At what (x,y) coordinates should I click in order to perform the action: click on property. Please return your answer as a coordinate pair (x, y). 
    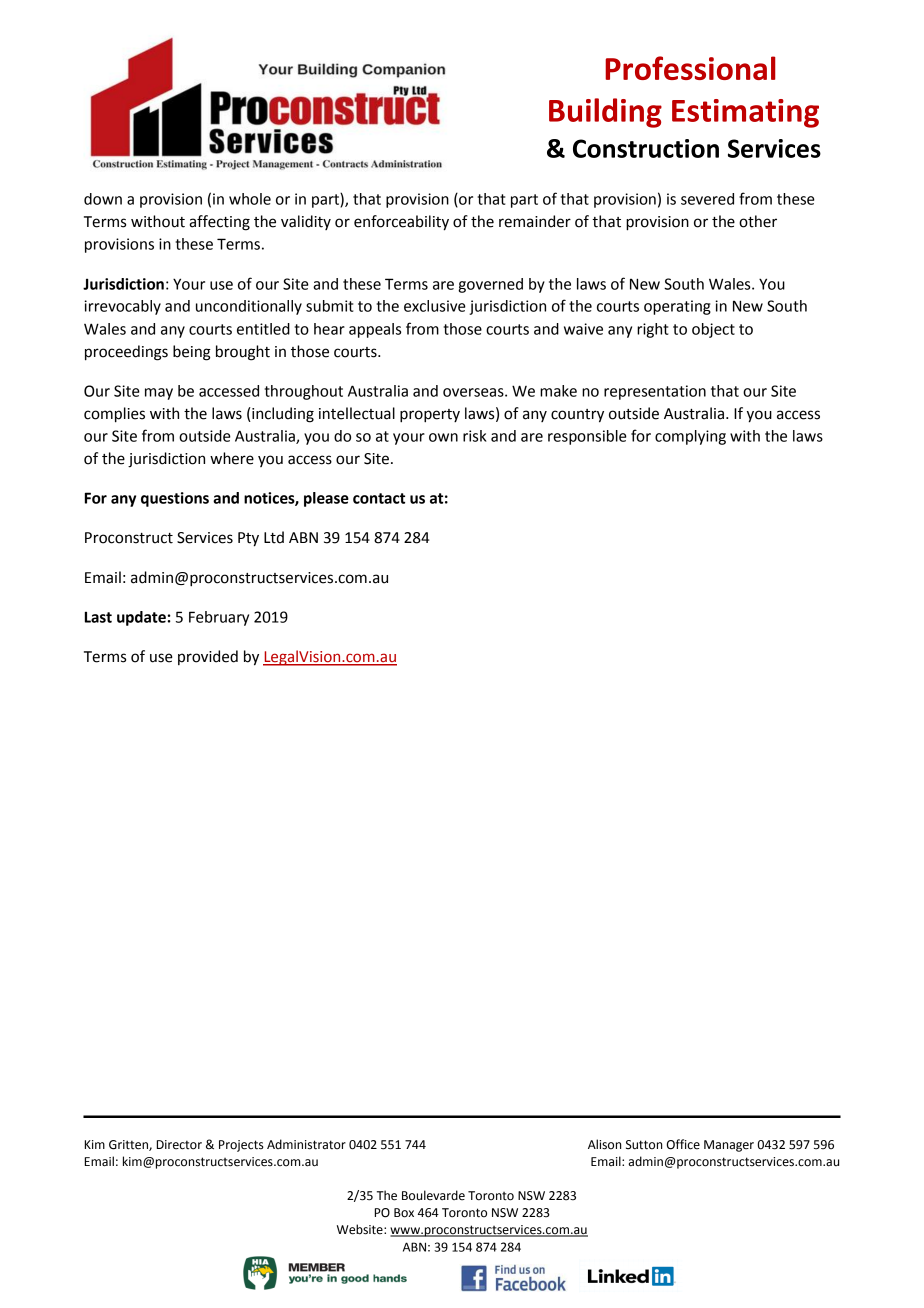
    Looking at the image, I should click on (430, 416).
